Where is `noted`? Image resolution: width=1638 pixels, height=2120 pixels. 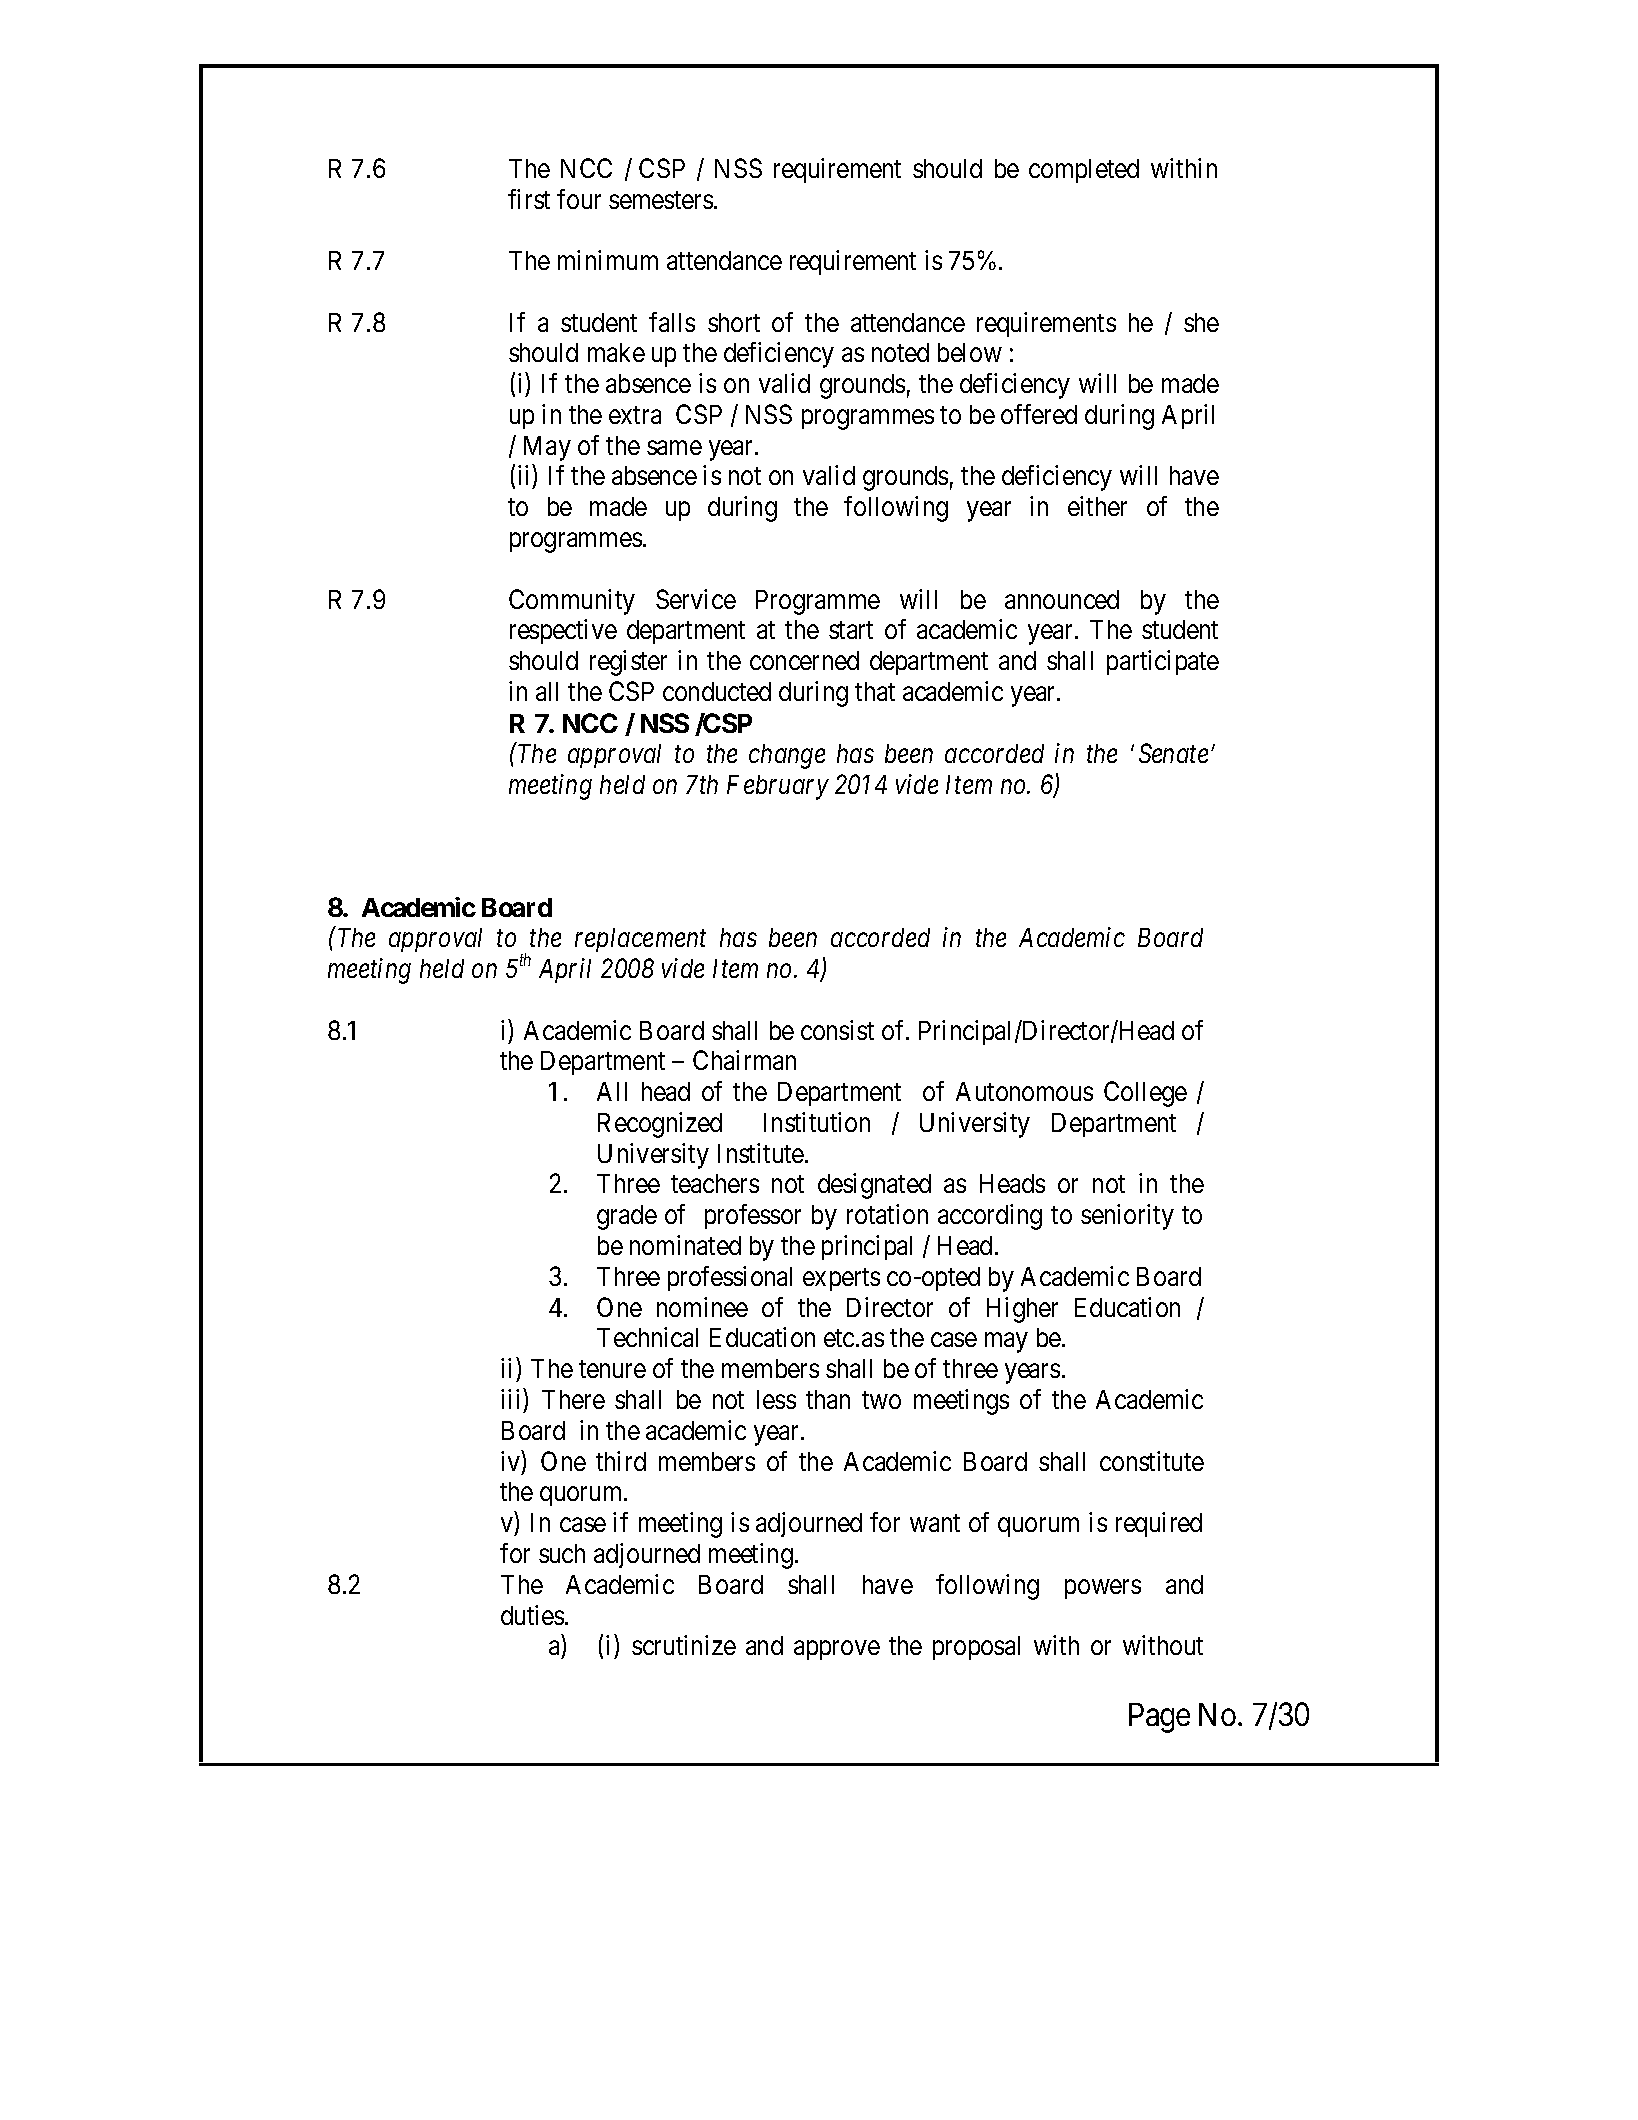
noted is located at coordinates (900, 352).
